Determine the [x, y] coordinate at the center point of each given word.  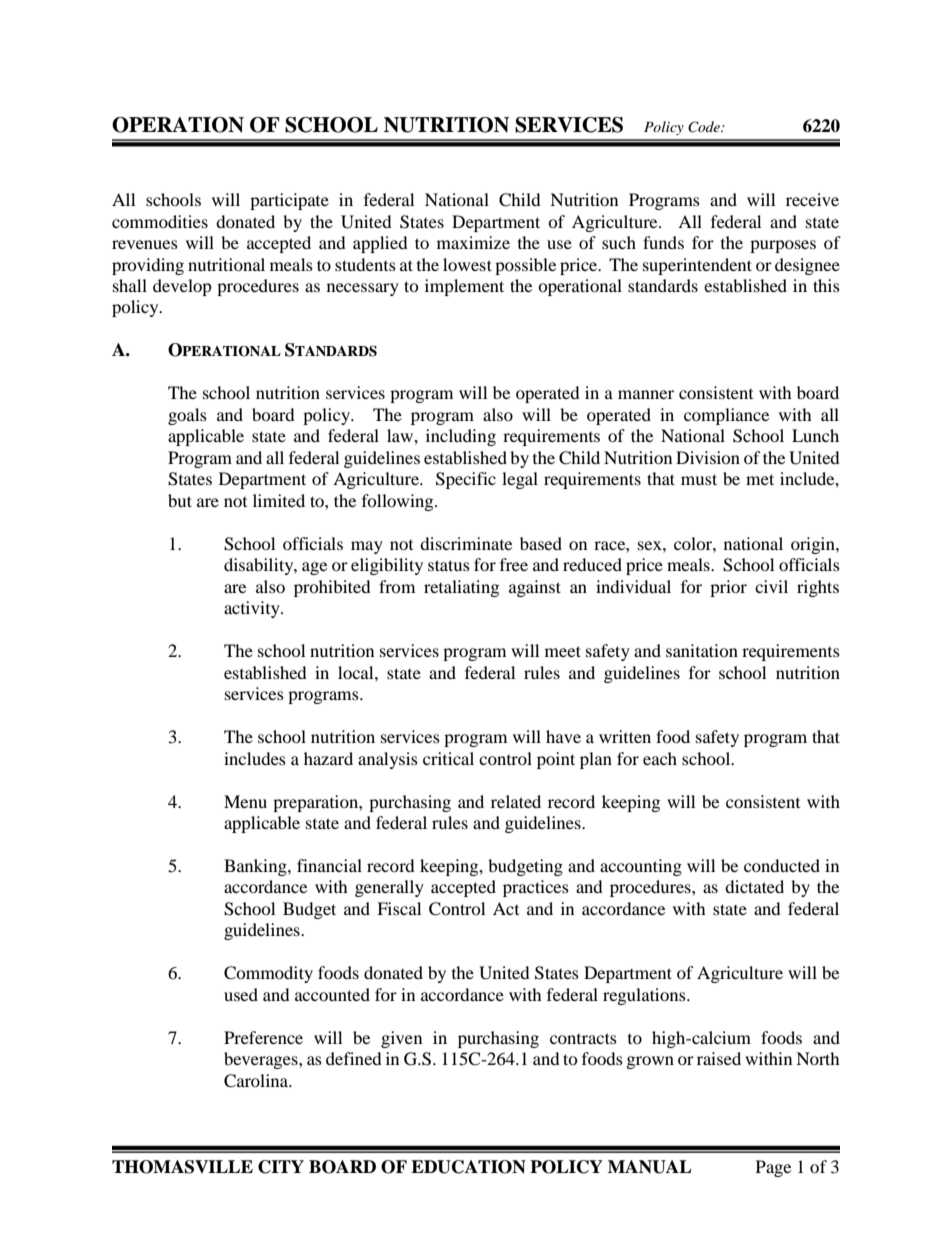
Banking [256, 867]
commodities [160, 221]
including [461, 437]
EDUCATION [468, 1167]
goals [187, 416]
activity [253, 609]
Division [708, 457]
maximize [473, 242]
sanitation [702, 650]
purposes [783, 246]
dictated [754, 886]
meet [563, 651]
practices [536, 888]
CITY [281, 1167]
